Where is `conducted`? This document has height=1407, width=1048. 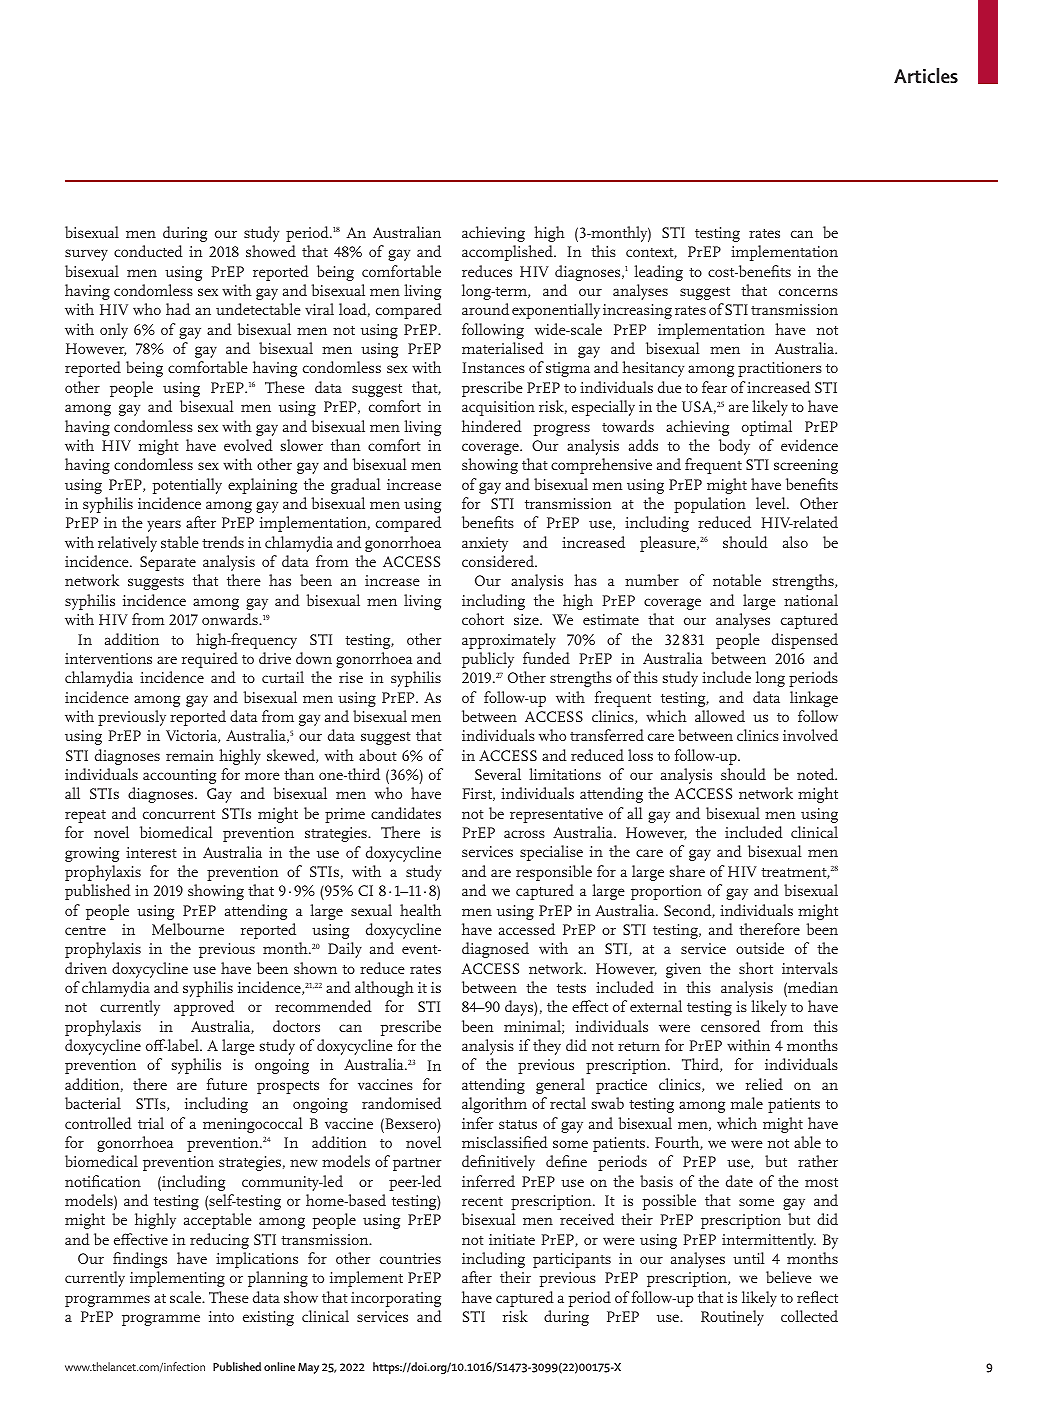
conducted is located at coordinates (148, 251).
